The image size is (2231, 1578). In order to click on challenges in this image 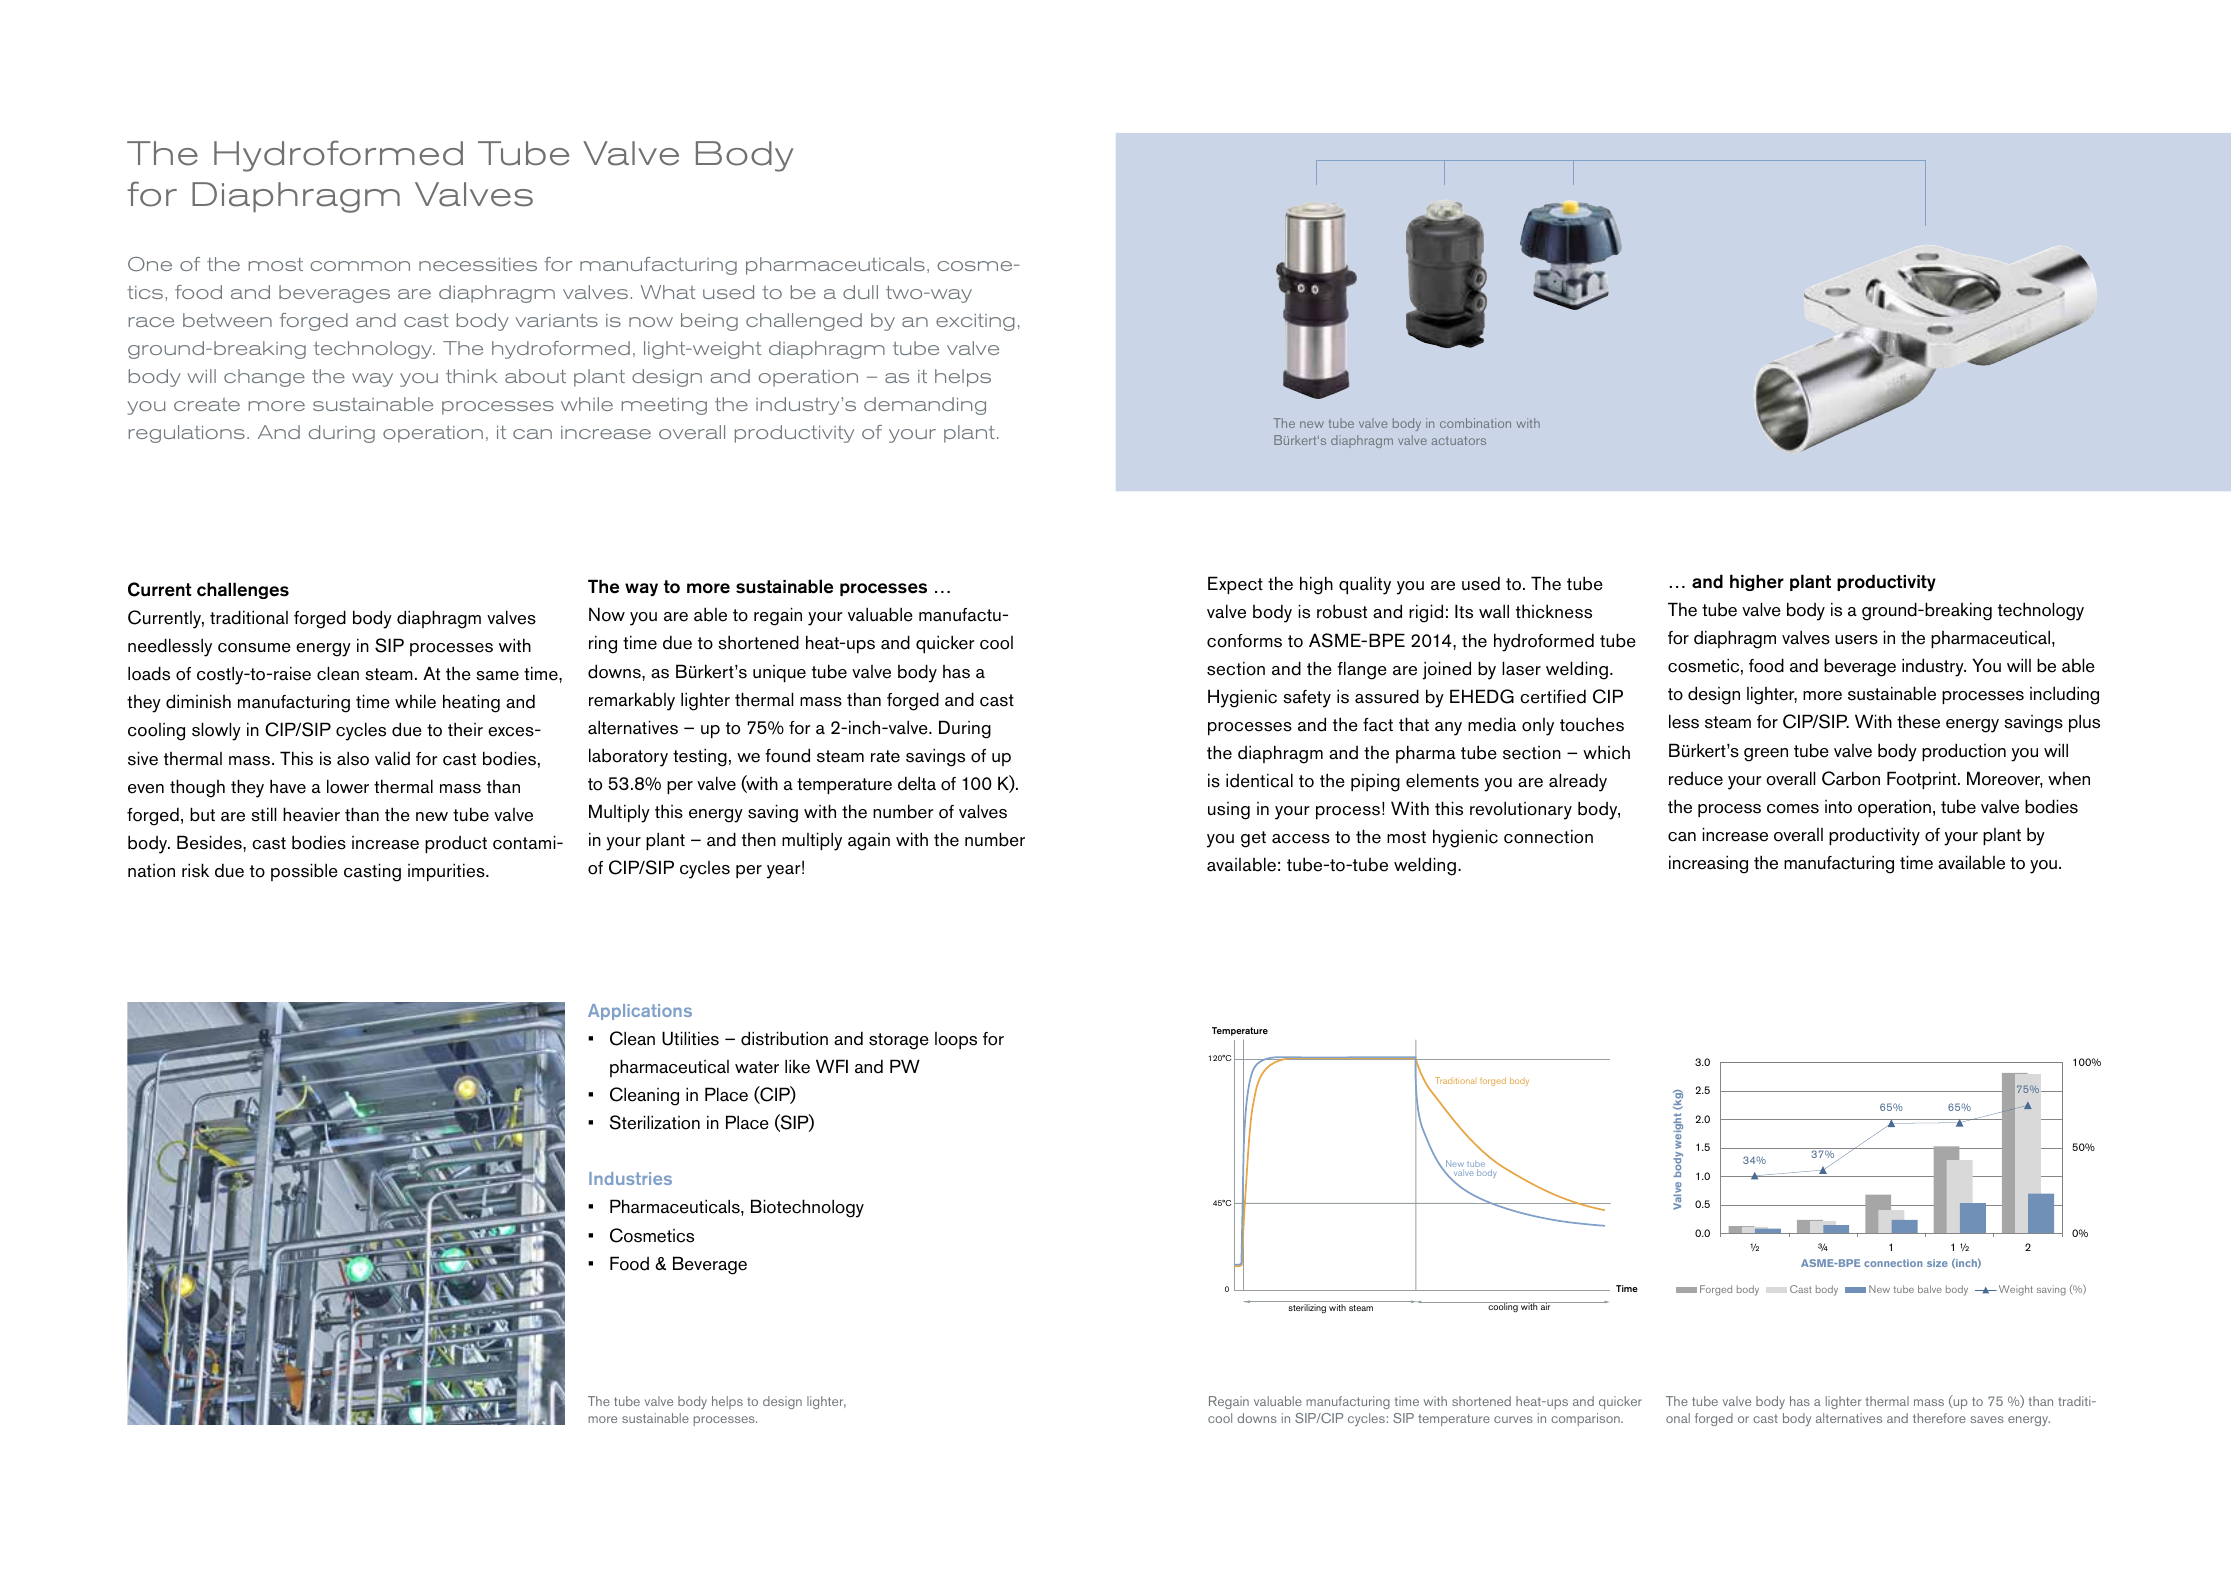, I will do `click(243, 590)`.
